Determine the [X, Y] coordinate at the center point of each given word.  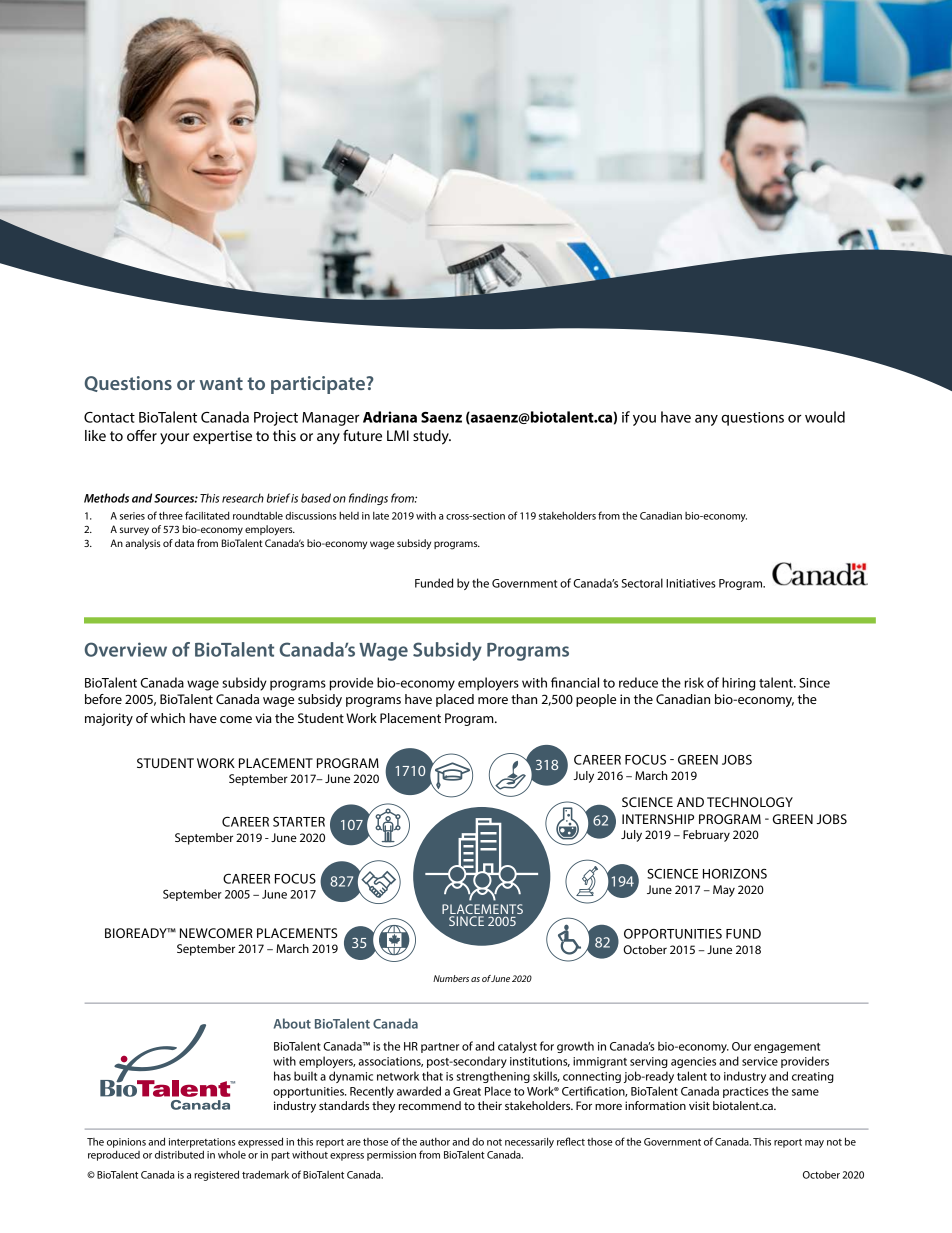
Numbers [451, 978]
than [524, 699]
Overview [126, 649]
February [706, 836]
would [825, 417]
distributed [179, 1154]
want [221, 383]
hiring [738, 684]
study [432, 437]
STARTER [299, 822]
